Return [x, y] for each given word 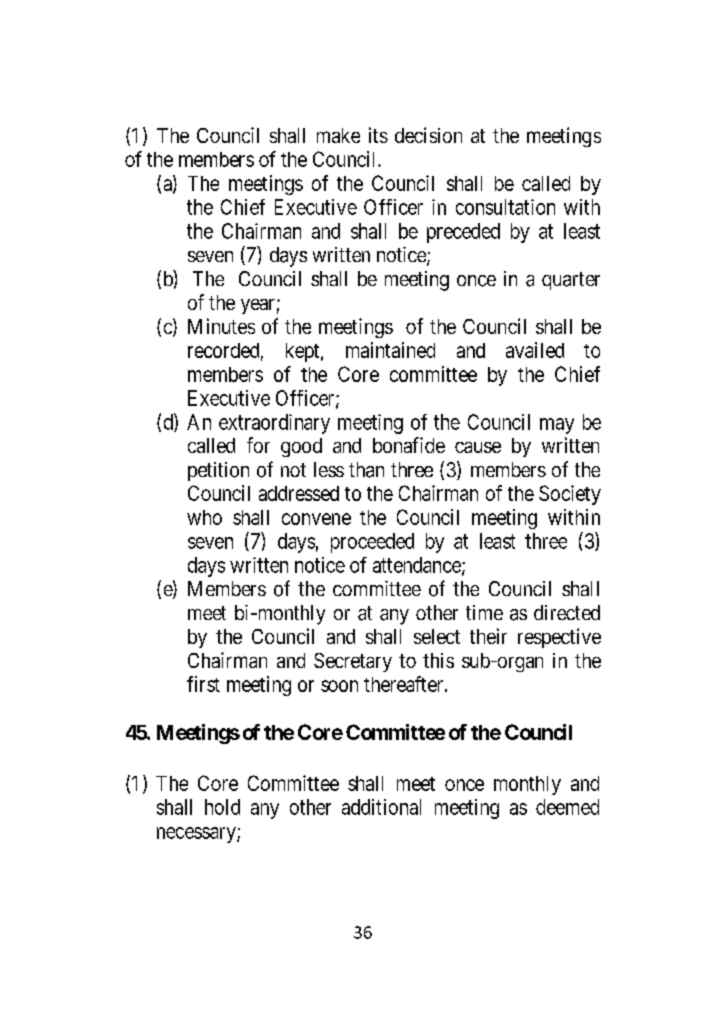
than [366, 470]
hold [222, 807]
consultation [505, 207]
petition [218, 471]
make [338, 135]
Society [570, 495]
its [378, 135]
